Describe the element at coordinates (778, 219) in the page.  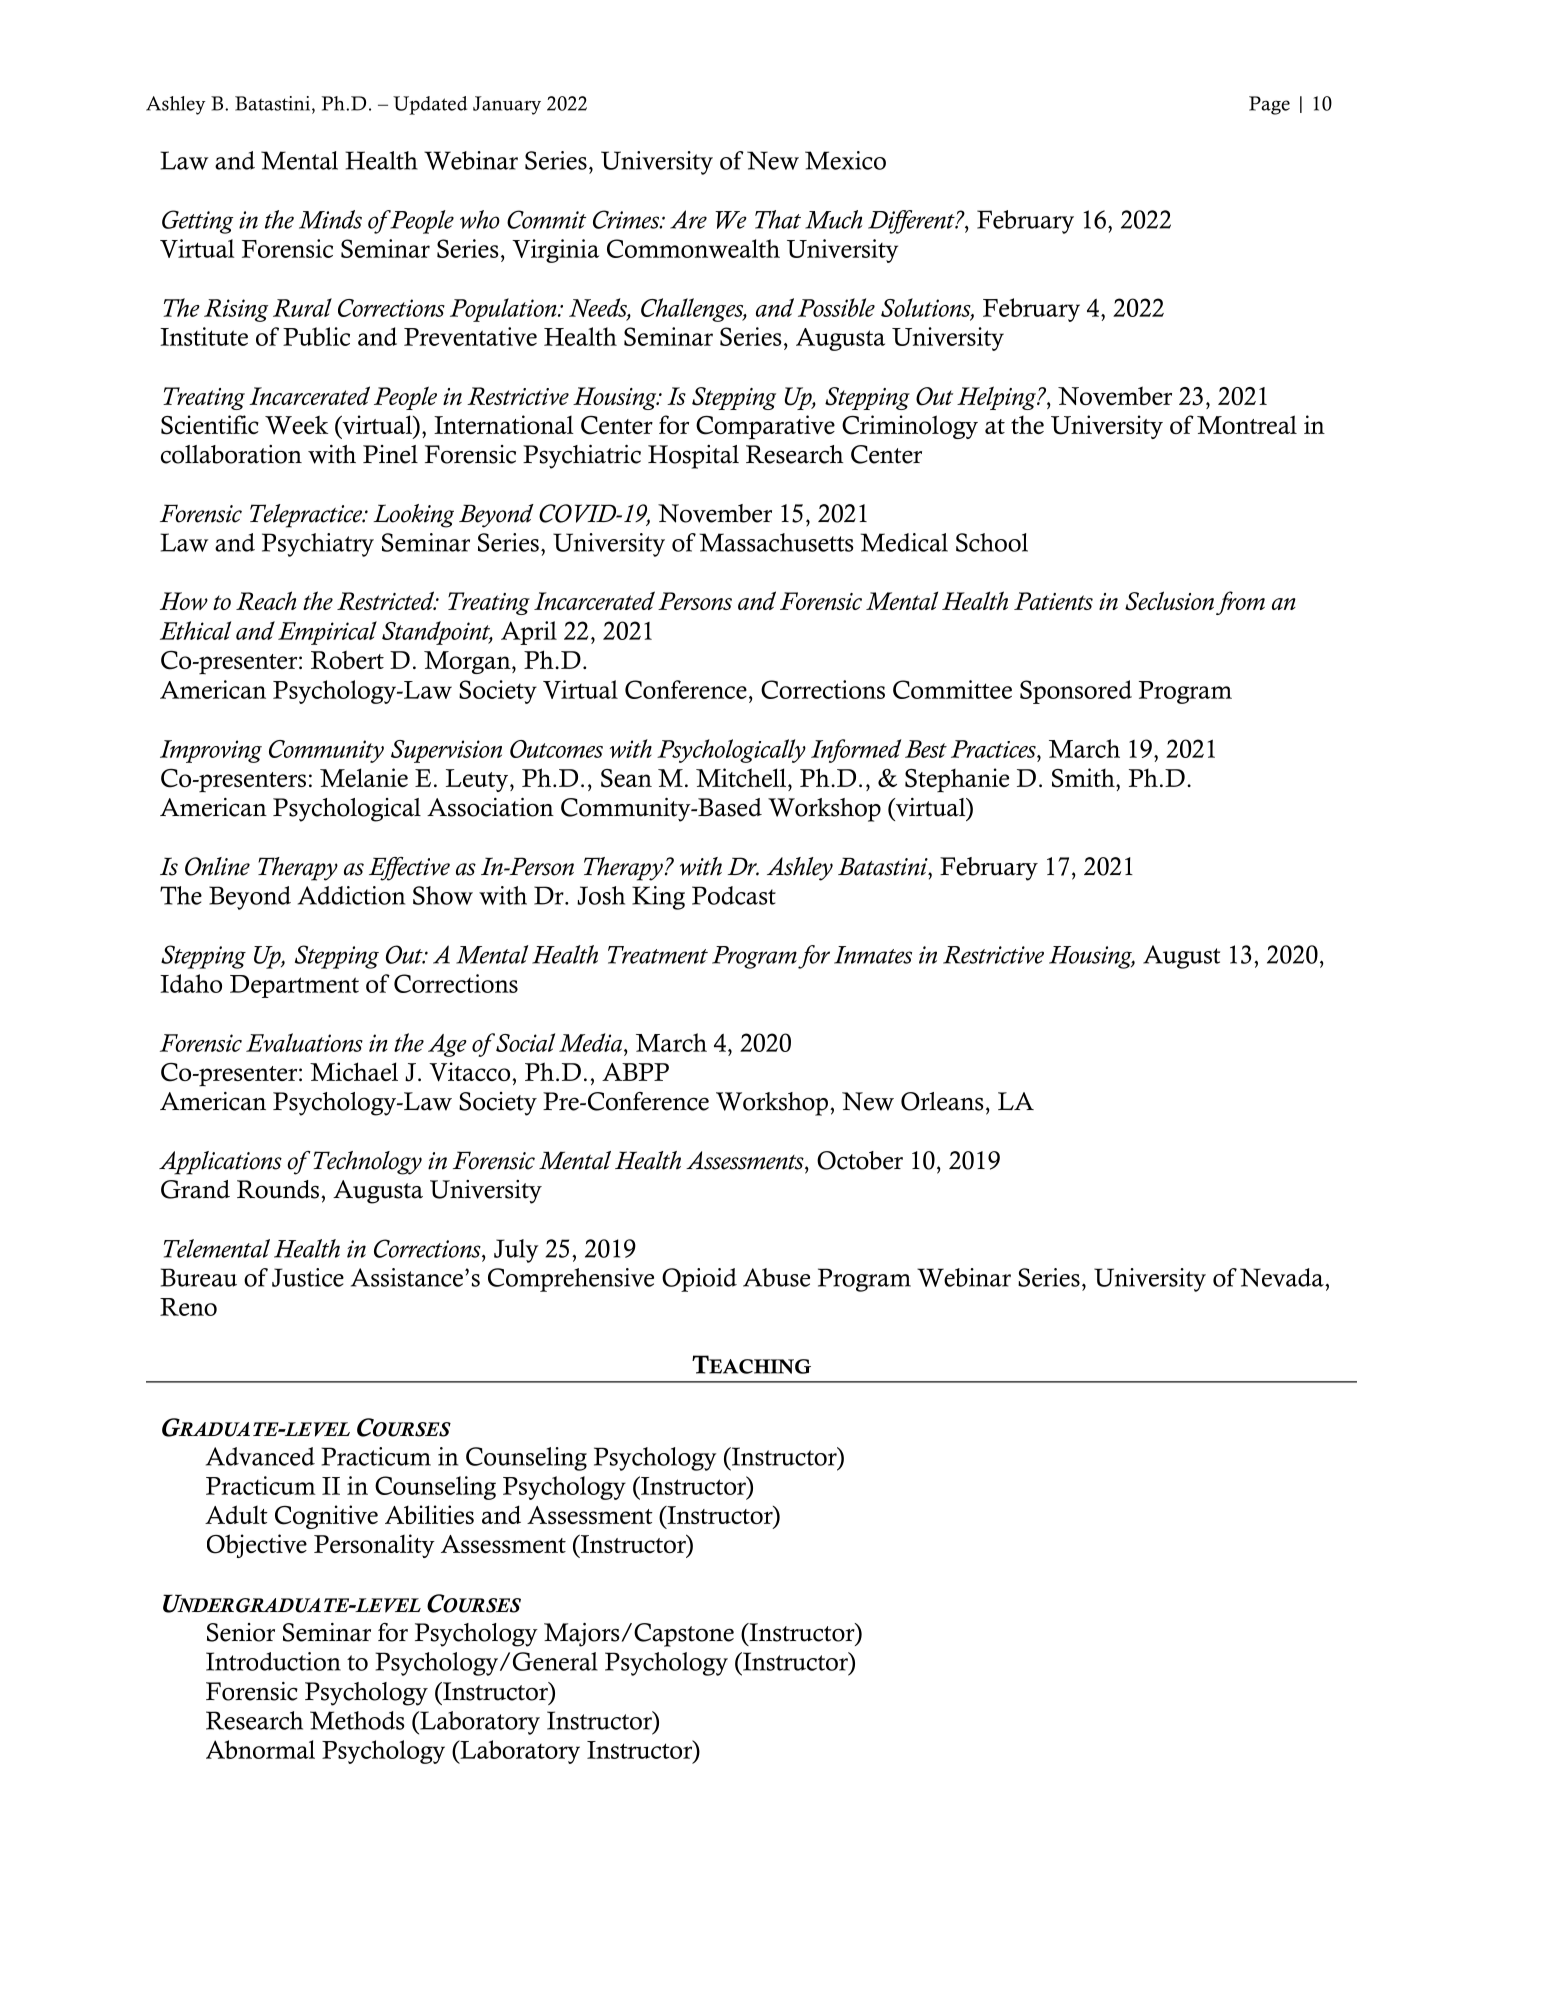
I see `That` at that location.
